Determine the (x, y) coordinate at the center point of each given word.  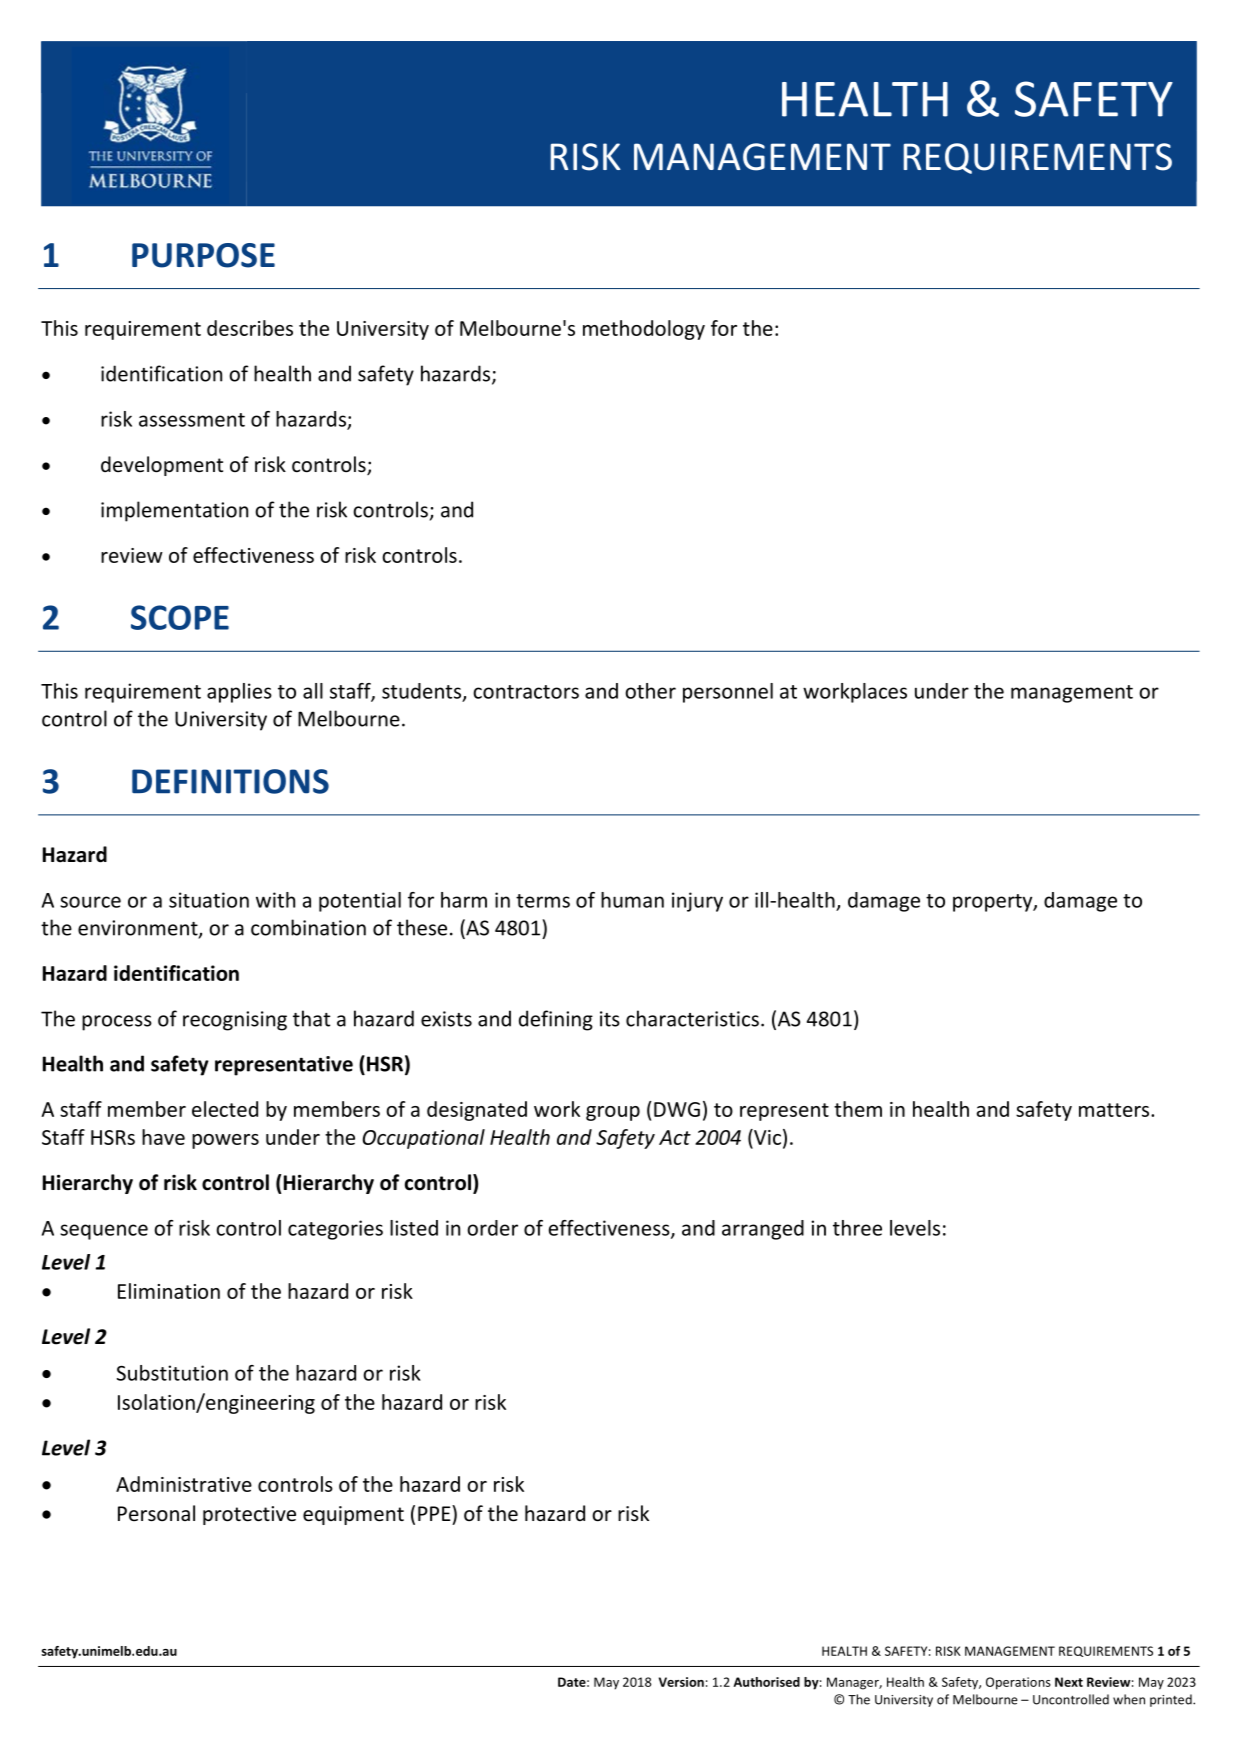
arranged (763, 1230)
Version (681, 1682)
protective (249, 1515)
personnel (728, 693)
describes (250, 328)
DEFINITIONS (230, 781)
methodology (644, 330)
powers (225, 1141)
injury (697, 902)
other (650, 691)
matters (1115, 1110)
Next (1069, 1682)
